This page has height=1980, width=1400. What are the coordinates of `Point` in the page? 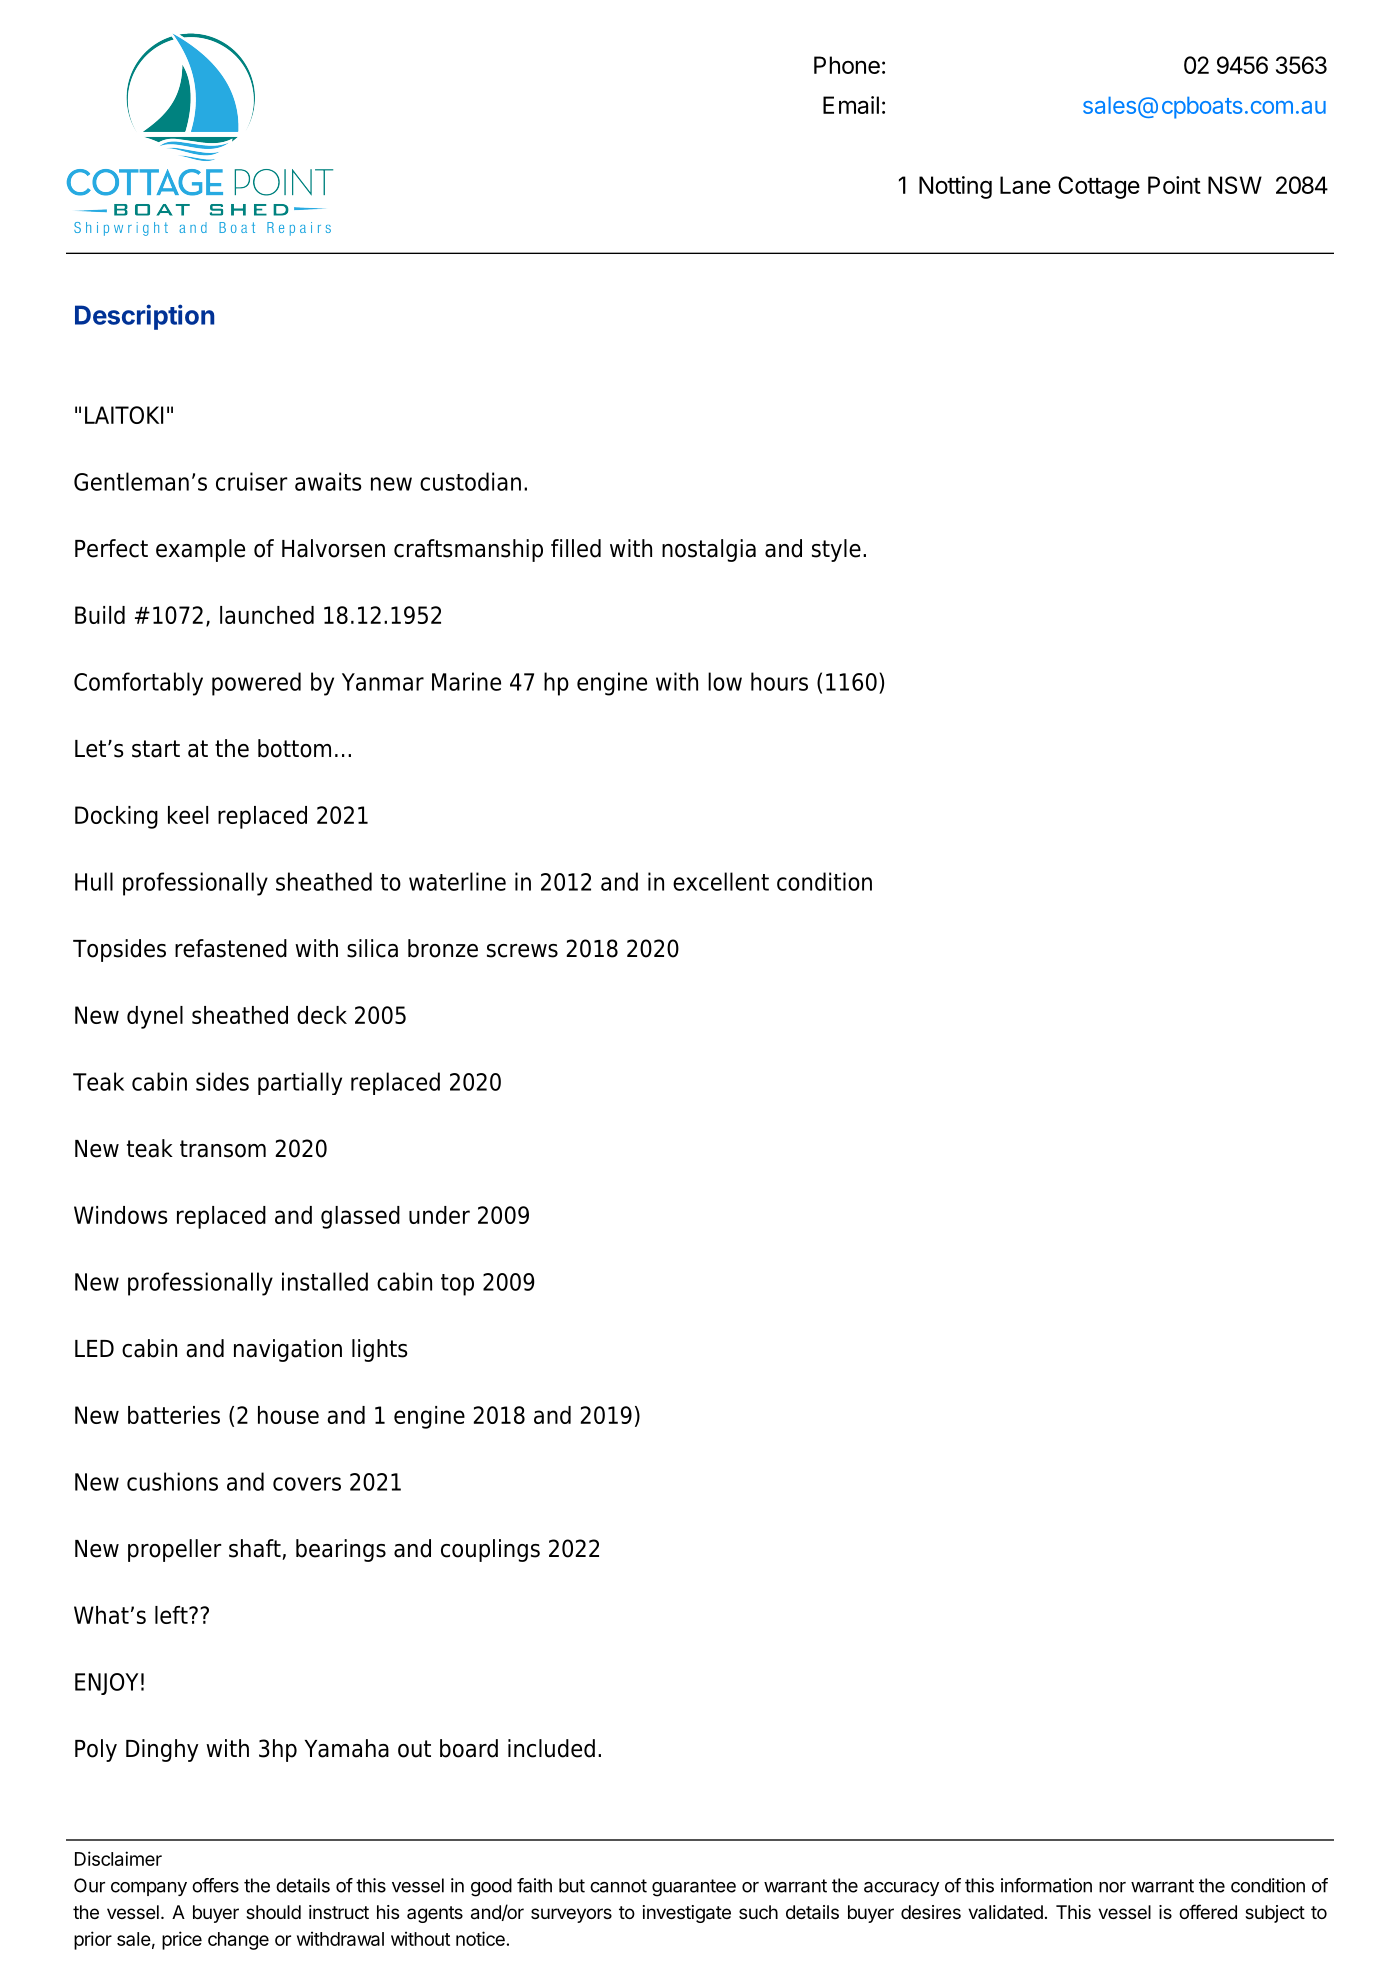 It's located at (1174, 185).
